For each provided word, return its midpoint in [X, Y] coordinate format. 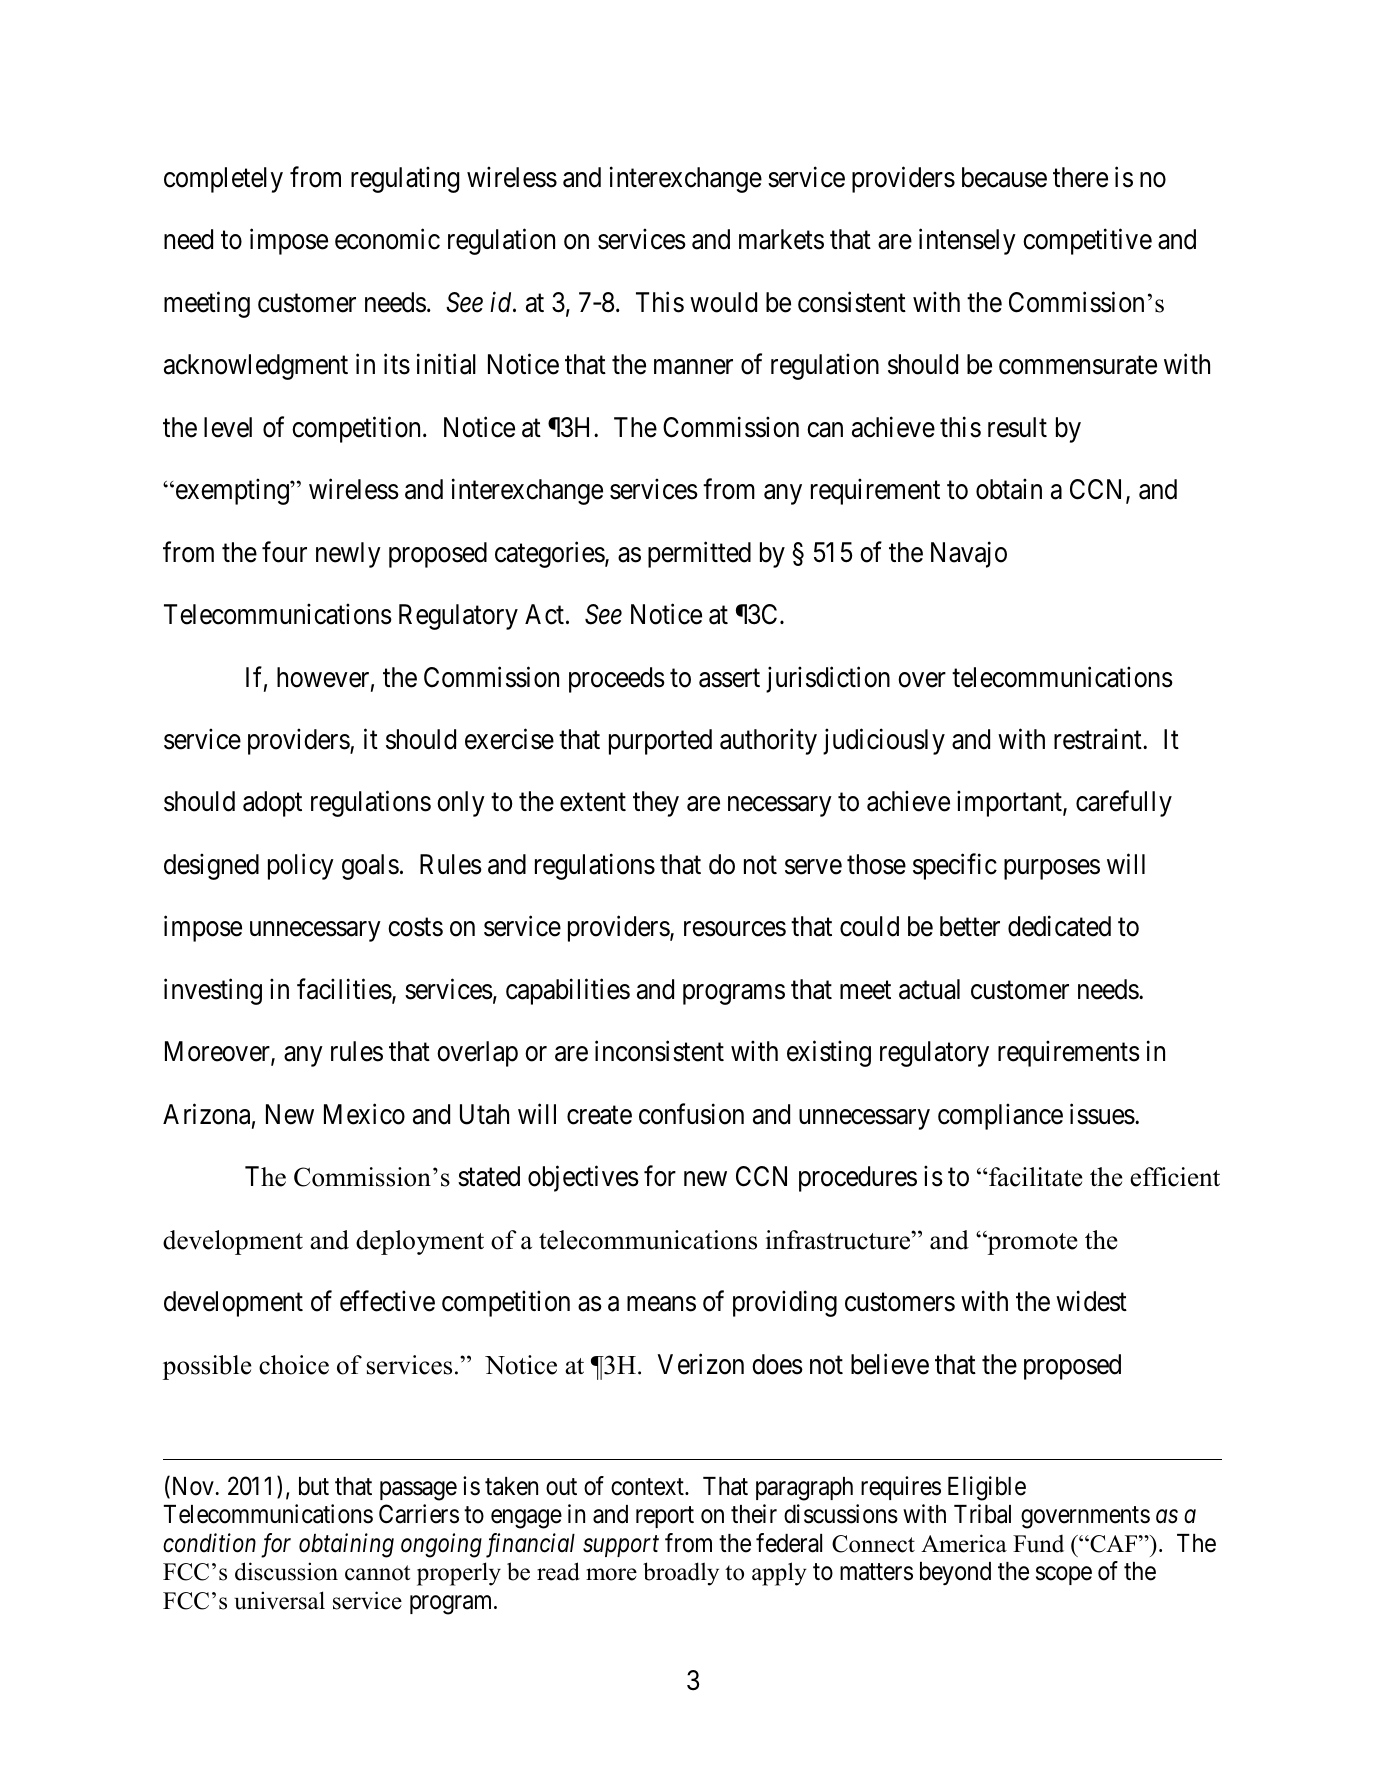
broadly [681, 1574]
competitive [1087, 242]
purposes [1052, 869]
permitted [699, 554]
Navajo [969, 554]
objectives [583, 1179]
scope [1064, 1576]
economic [387, 239]
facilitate [1036, 1177]
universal [279, 1600]
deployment [420, 1242]
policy [301, 866]
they [656, 804]
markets [781, 239]
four [284, 552]
